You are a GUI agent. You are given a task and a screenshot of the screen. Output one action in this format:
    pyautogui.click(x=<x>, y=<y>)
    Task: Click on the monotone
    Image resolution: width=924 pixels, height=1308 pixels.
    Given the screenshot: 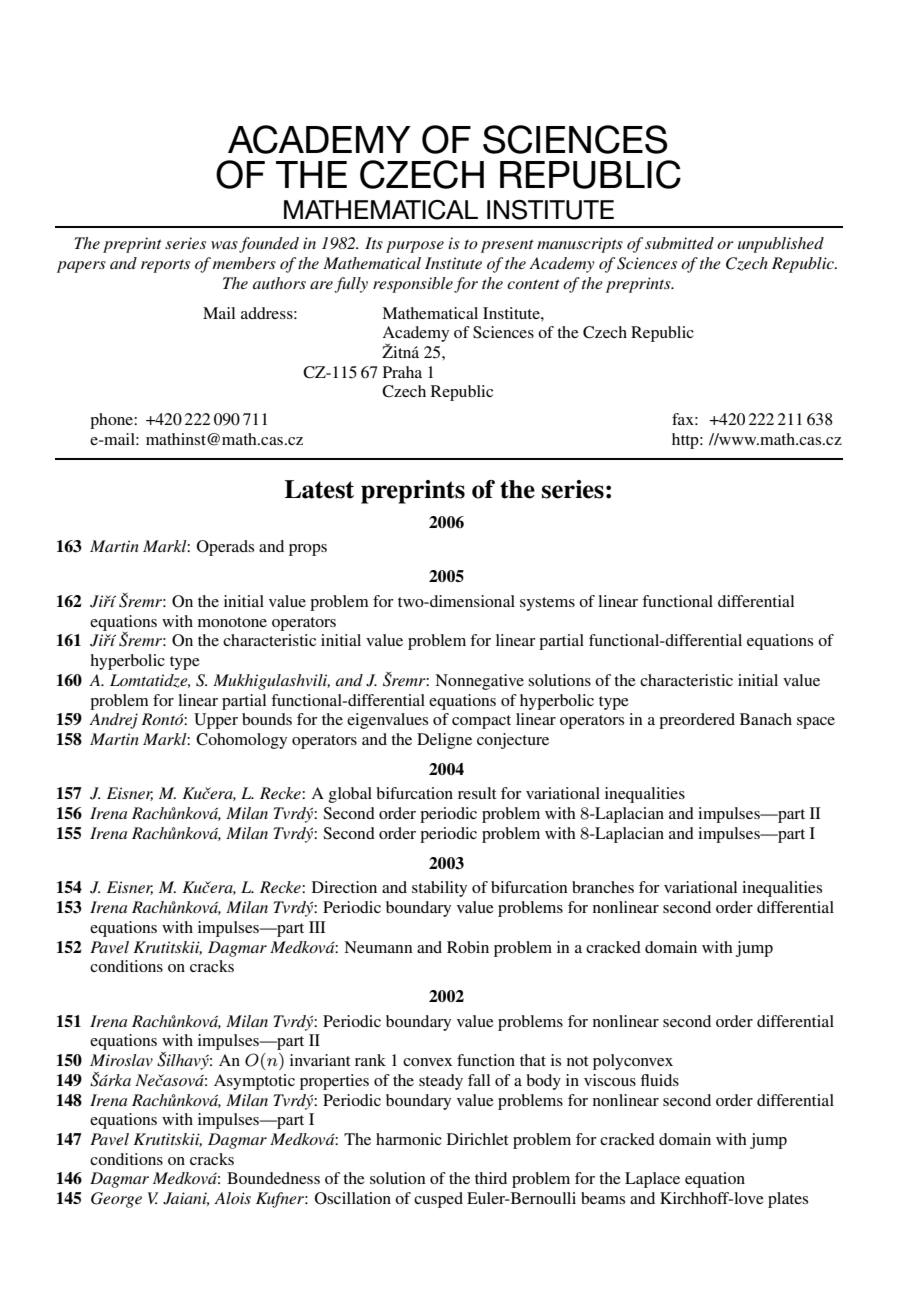 What is the action you would take?
    pyautogui.click(x=232, y=622)
